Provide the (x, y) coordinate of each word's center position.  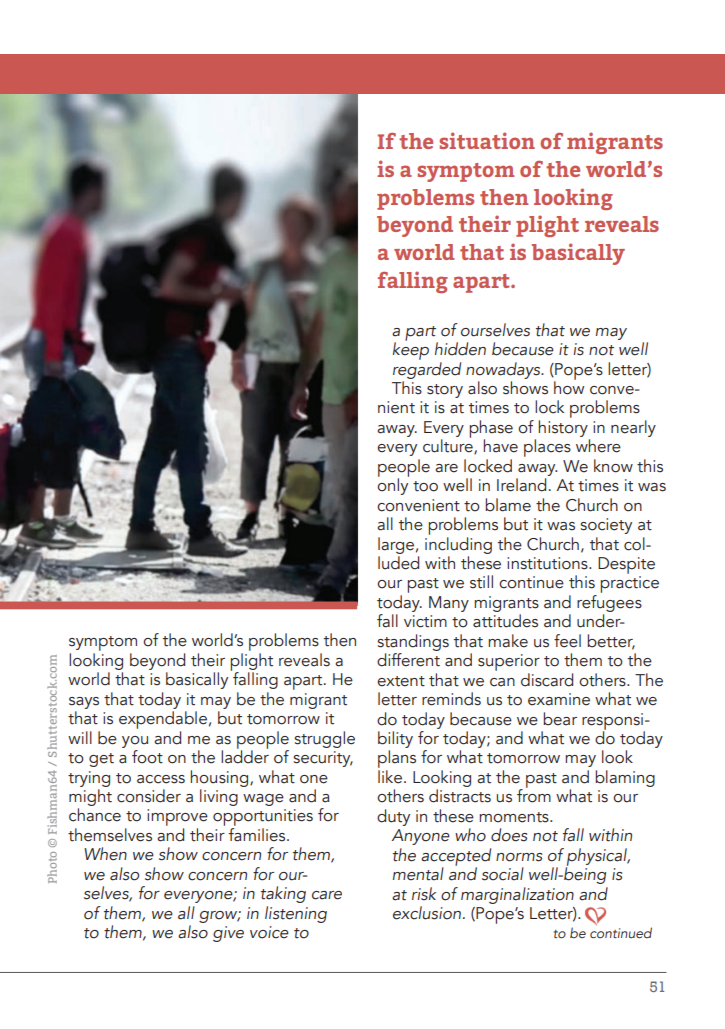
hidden (460, 349)
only (393, 485)
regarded (427, 369)
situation (487, 140)
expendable (163, 720)
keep (411, 350)
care (327, 895)
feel (567, 641)
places (547, 448)
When (105, 854)
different (408, 660)
